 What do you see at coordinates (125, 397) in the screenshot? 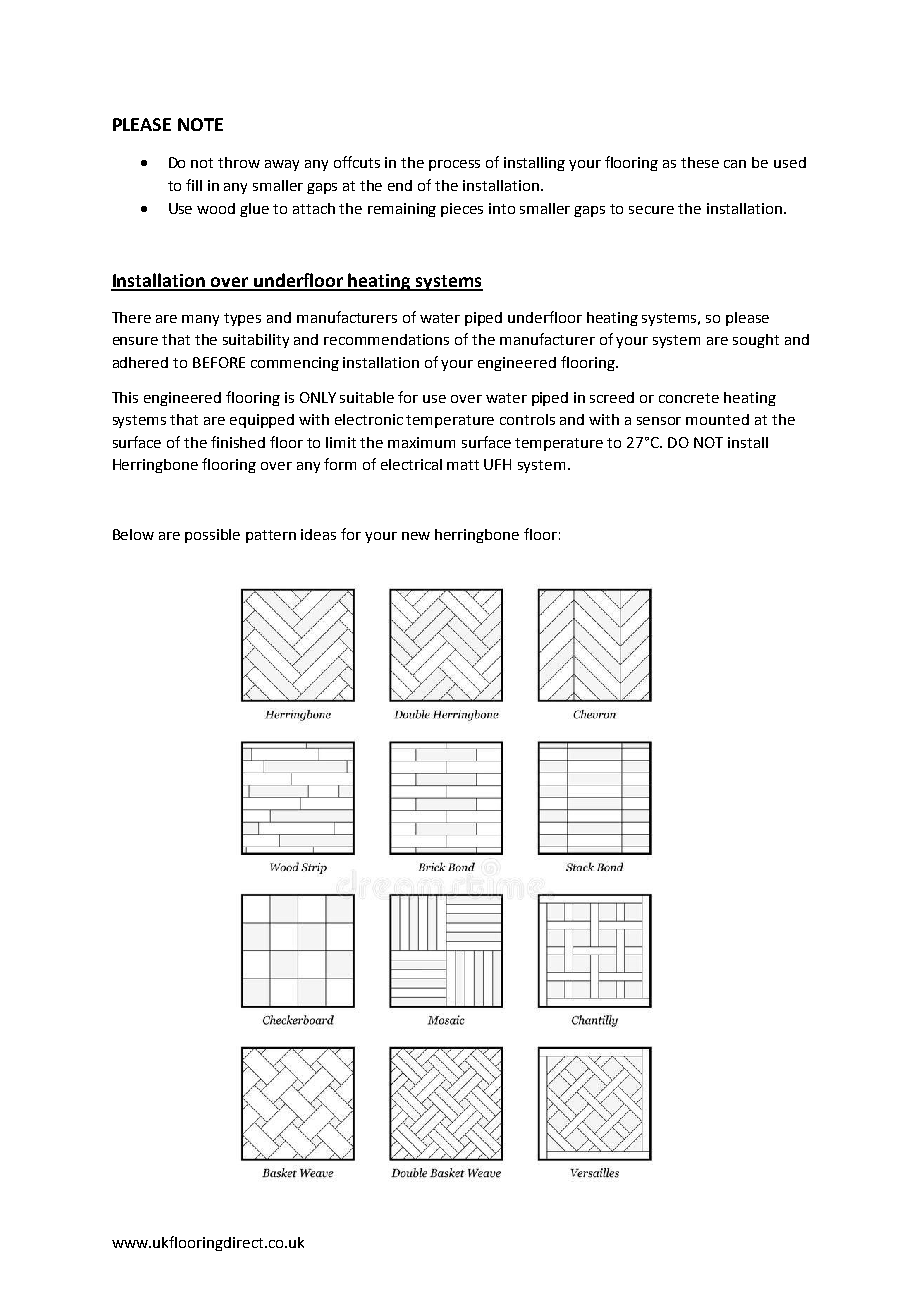
I see `This` at bounding box center [125, 397].
